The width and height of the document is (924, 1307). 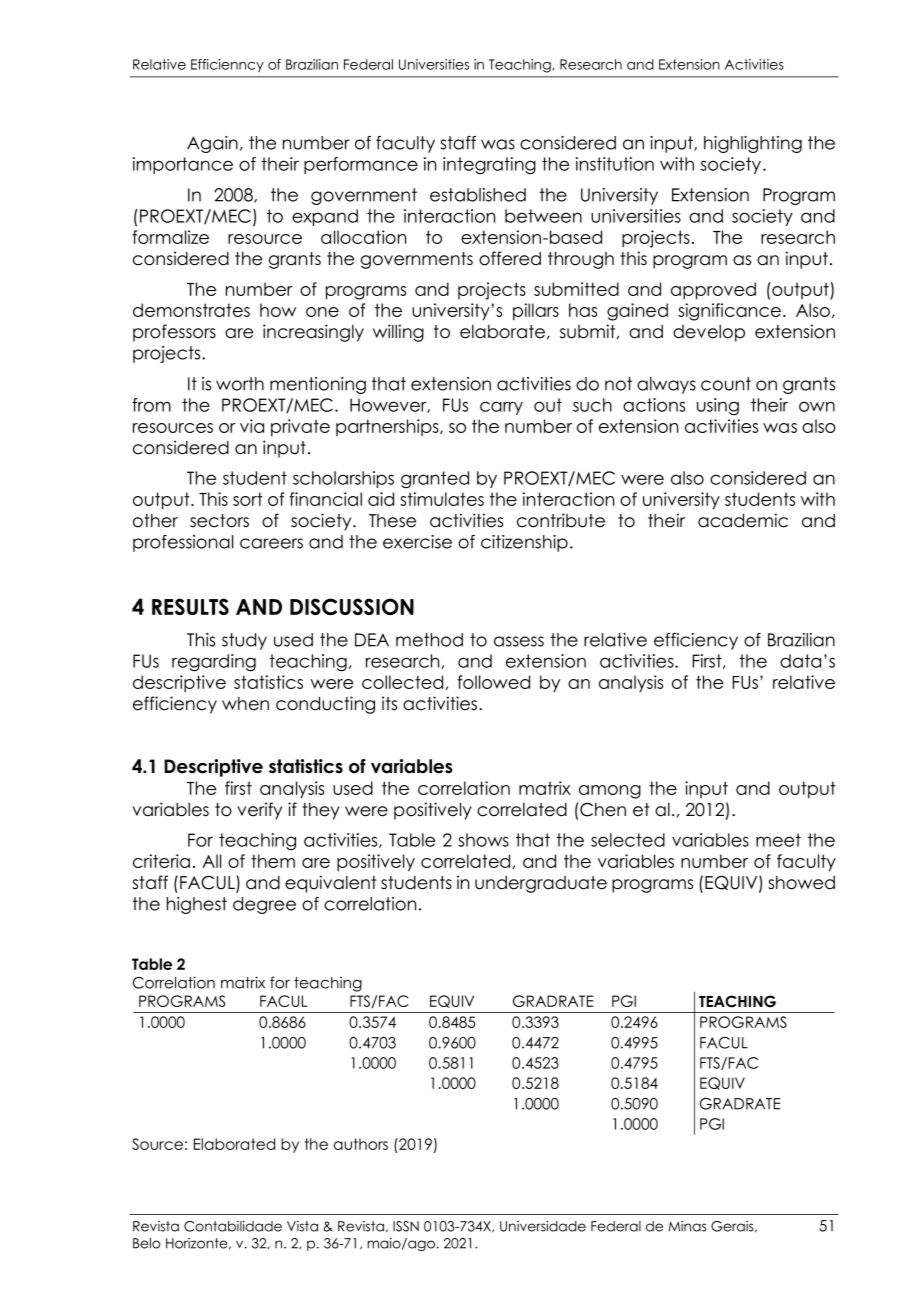 I want to click on via, so click(x=252, y=426).
